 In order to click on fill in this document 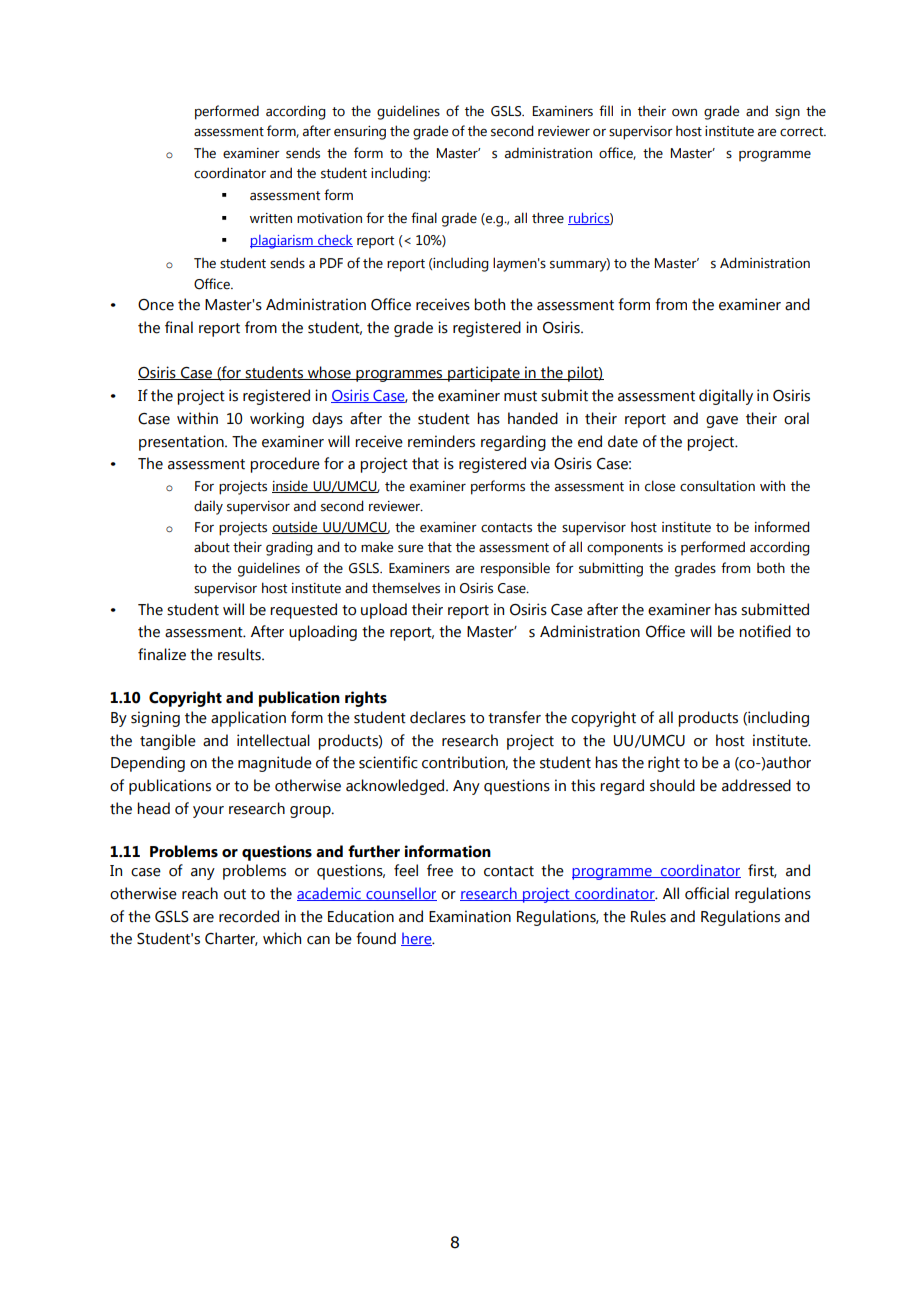, I will do `click(606, 110)`.
